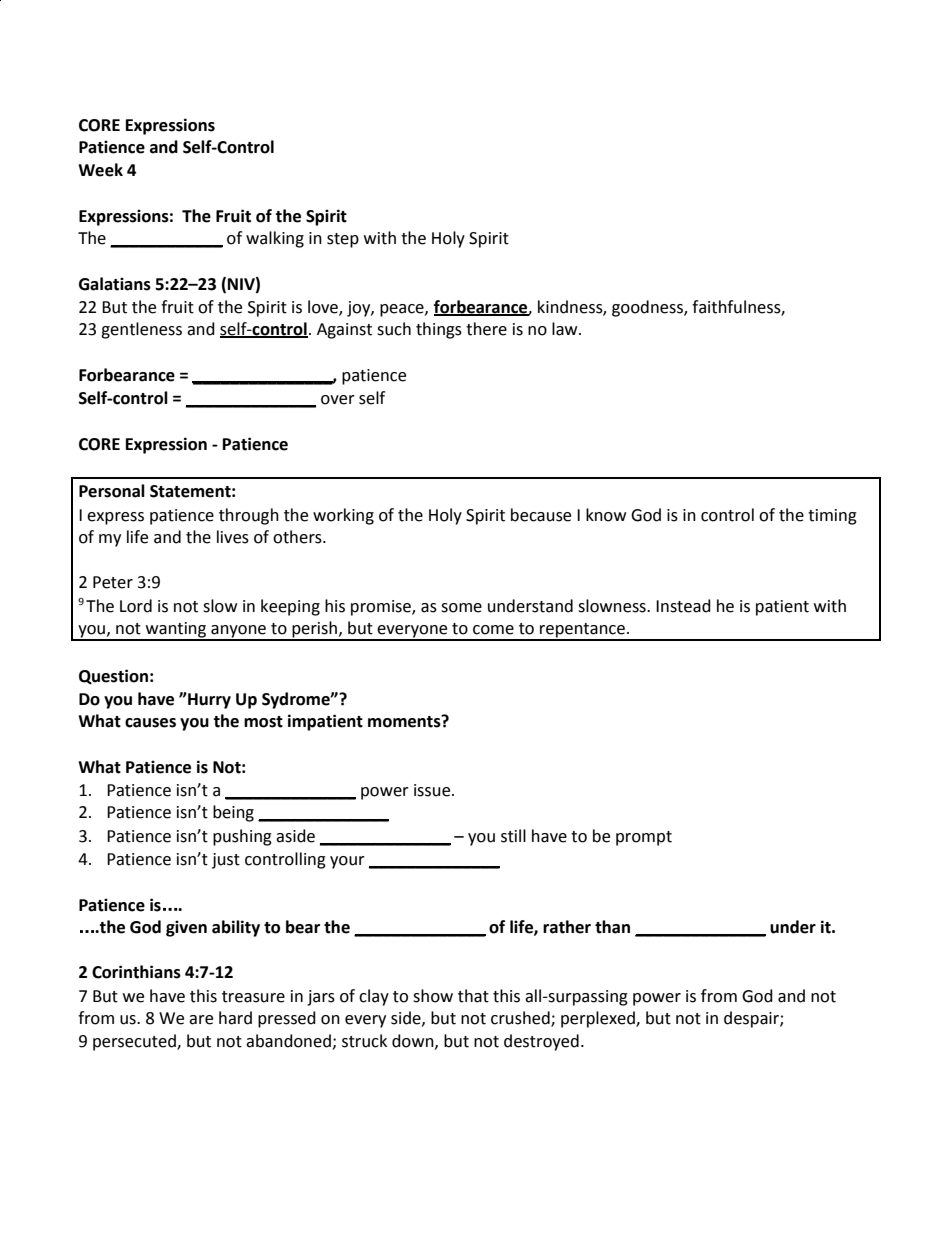  Describe the element at coordinates (201, 1020) in the screenshot. I see `are` at that location.
